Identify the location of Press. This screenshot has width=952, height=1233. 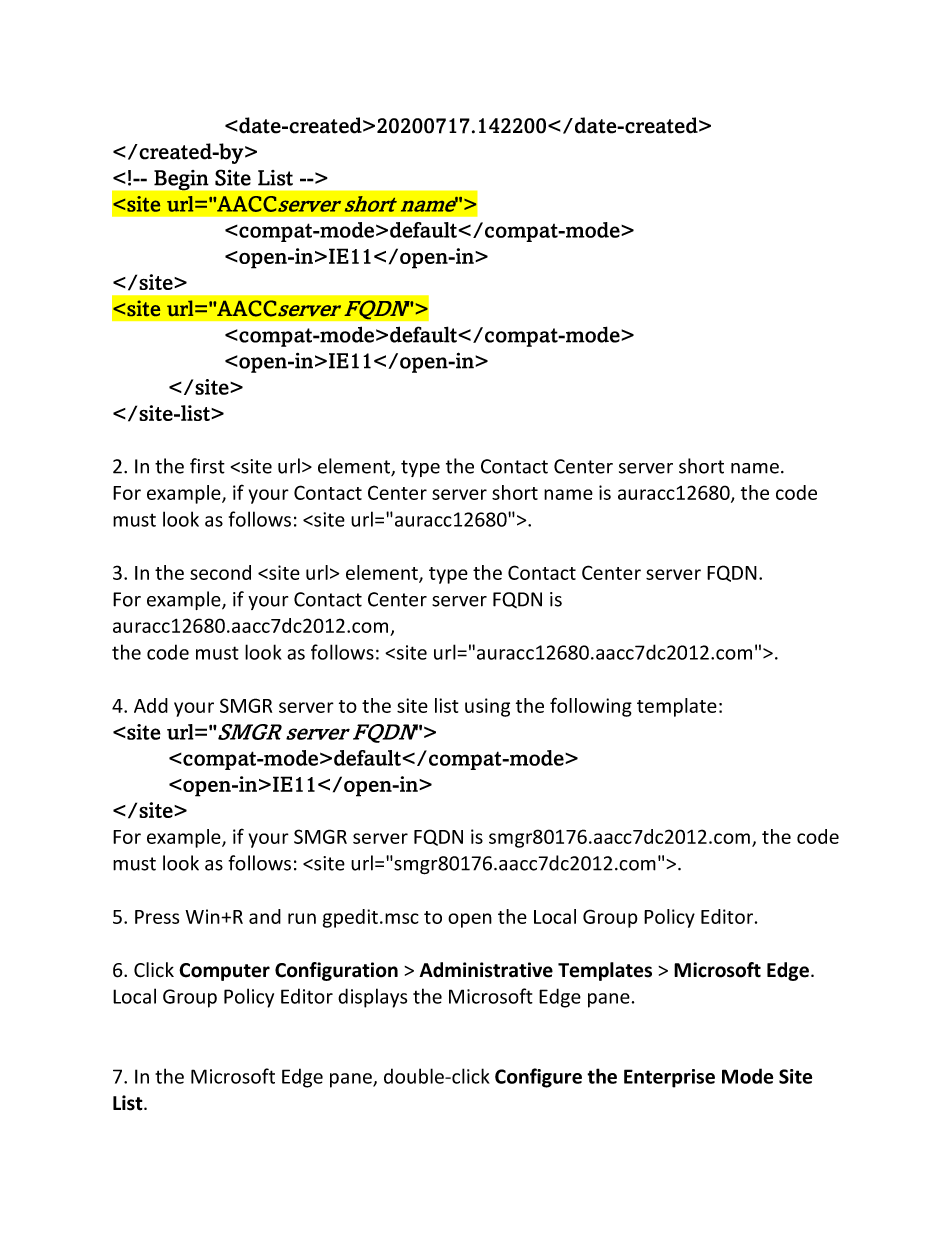
(157, 917).
